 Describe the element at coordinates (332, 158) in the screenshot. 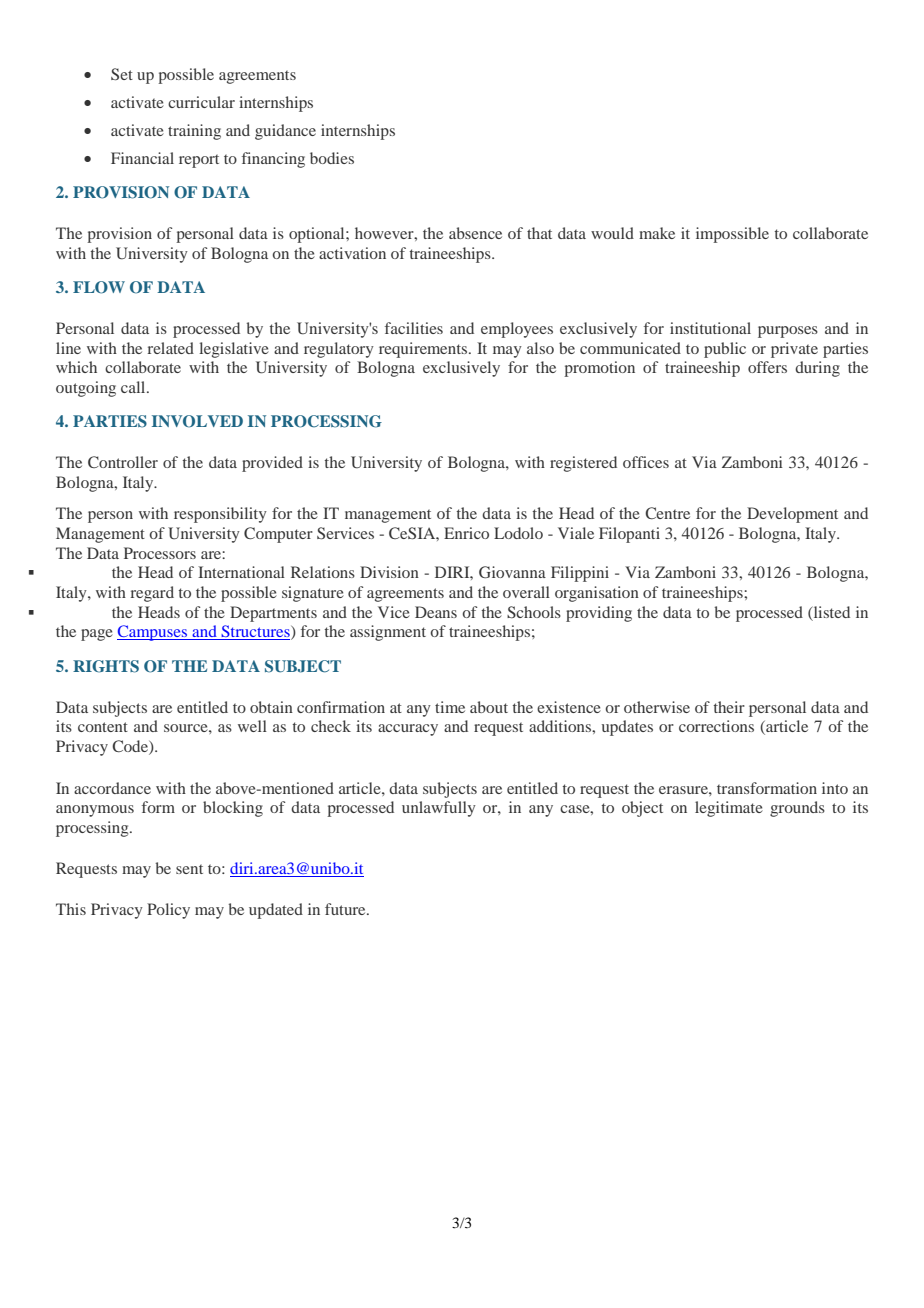

I see `bodies` at that location.
